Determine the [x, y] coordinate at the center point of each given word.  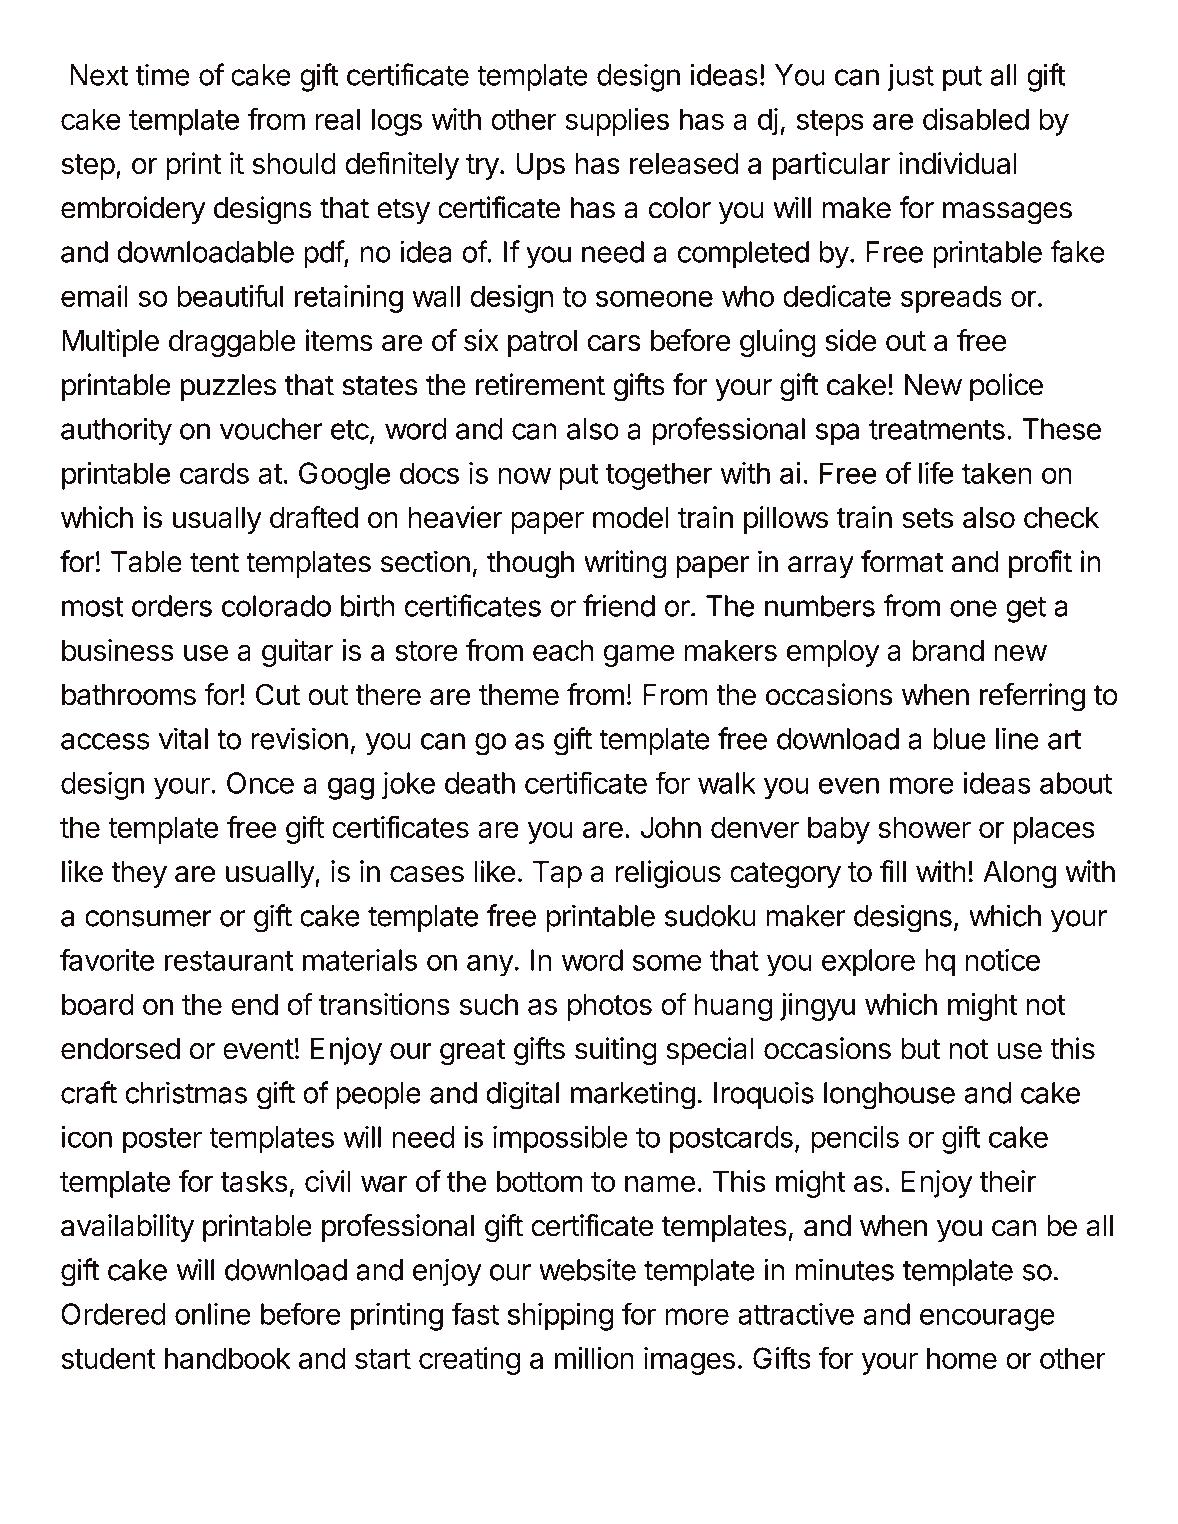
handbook [228, 1358]
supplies [617, 122]
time [162, 74]
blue [959, 739]
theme [519, 695]
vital [183, 738]
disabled [976, 119]
